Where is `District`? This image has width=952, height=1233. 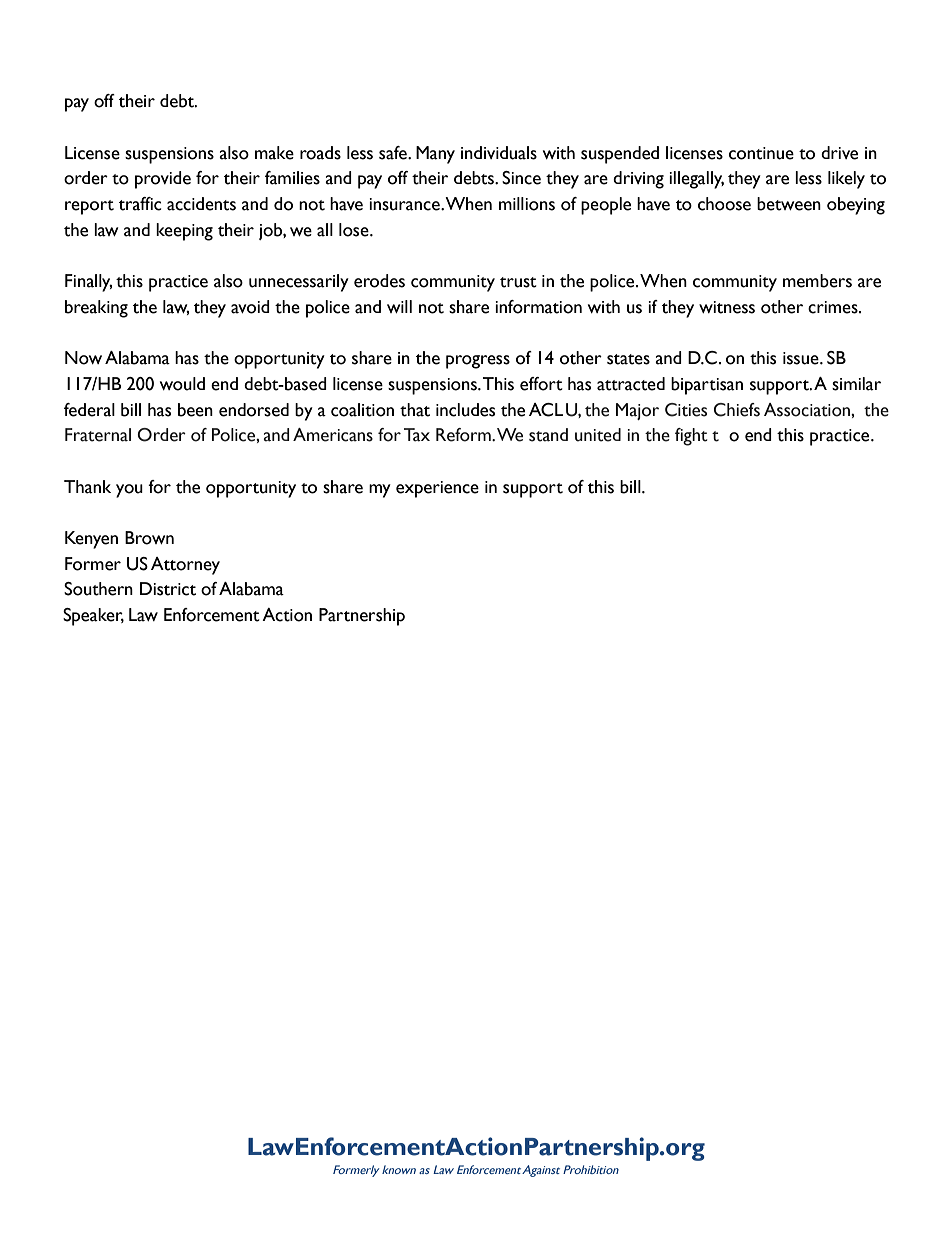
District is located at coordinates (168, 589).
